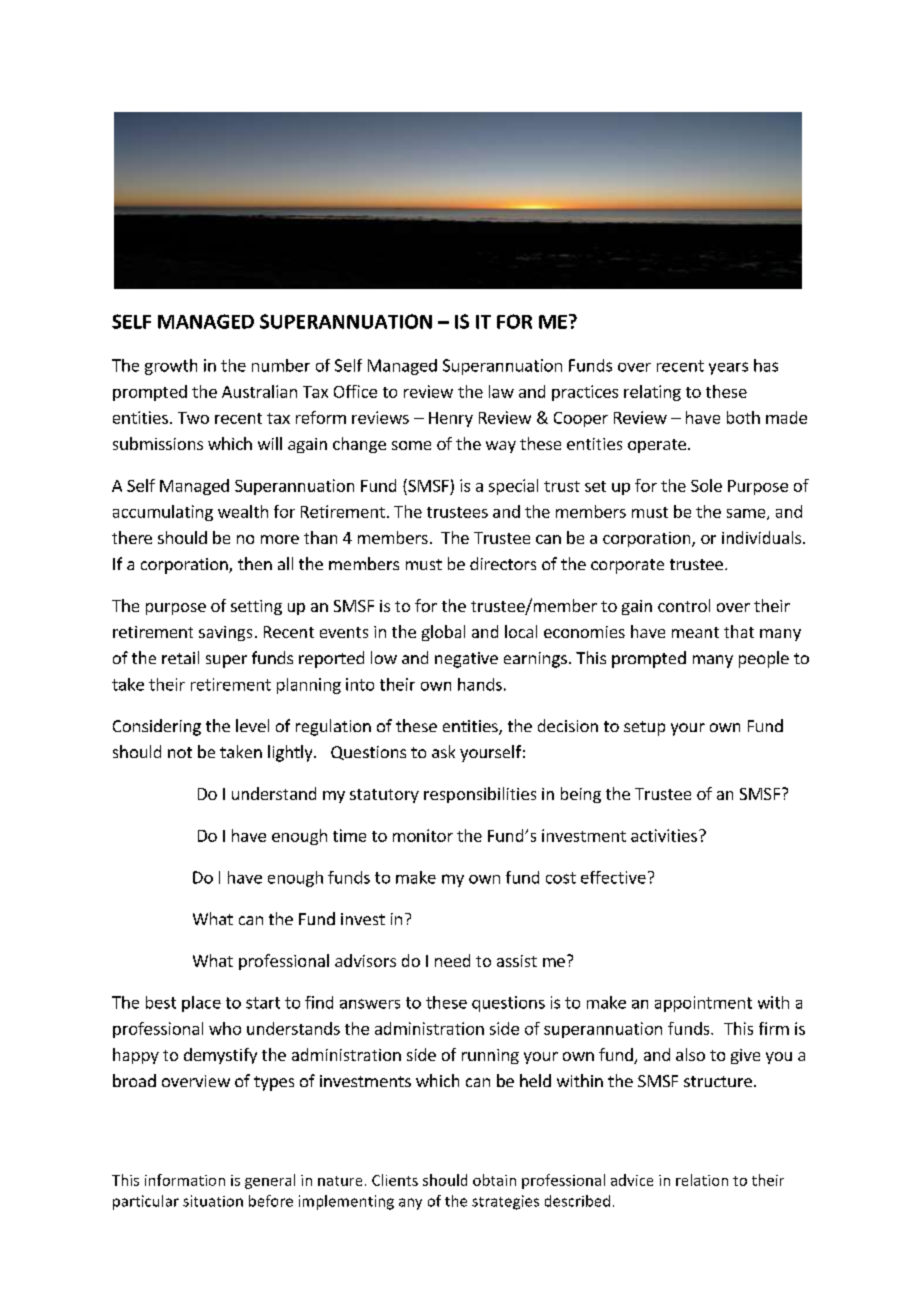  I want to click on years, so click(728, 368).
